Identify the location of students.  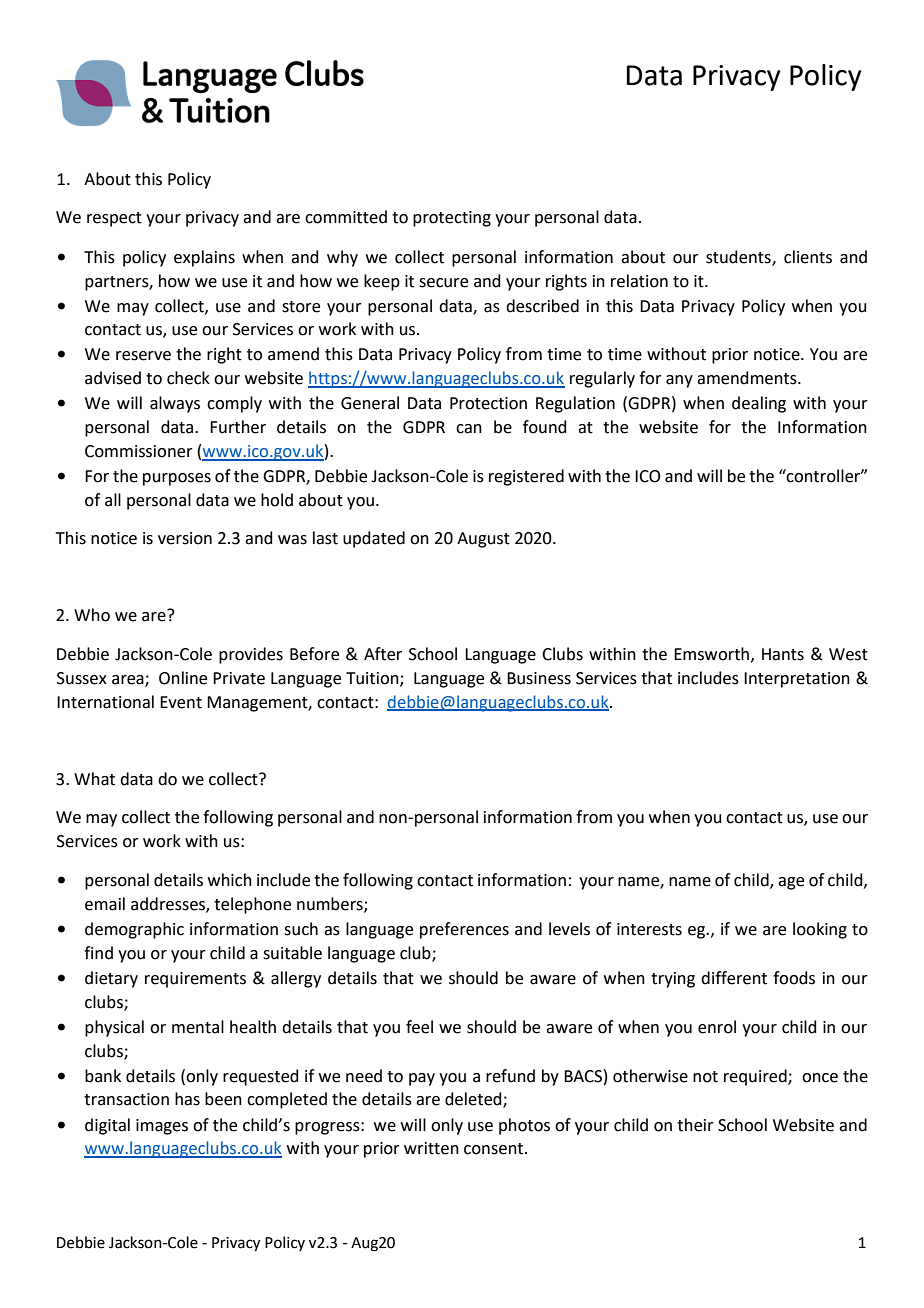
(739, 257).
